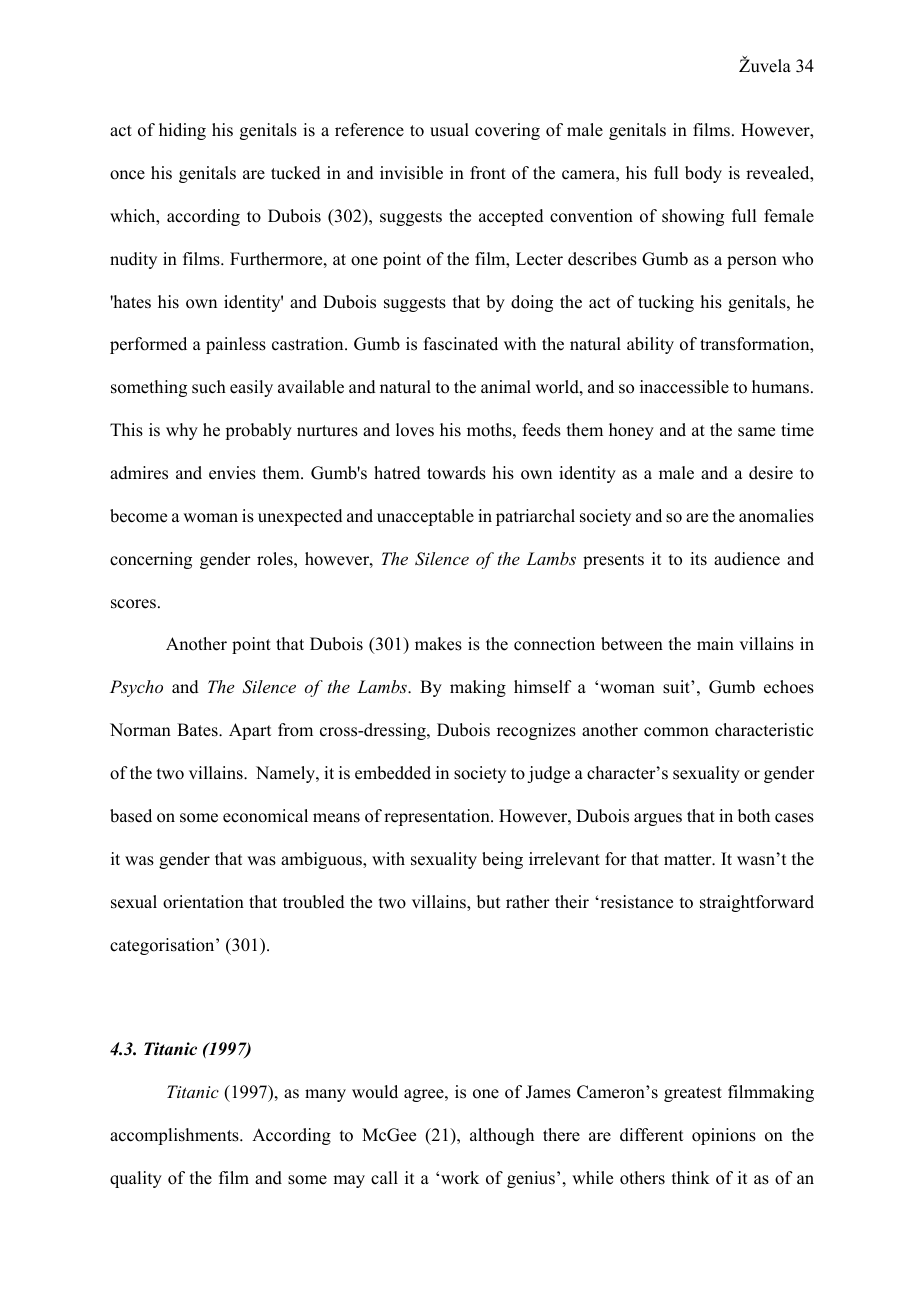 The height and width of the page is (1308, 924). I want to click on front, so click(488, 173).
